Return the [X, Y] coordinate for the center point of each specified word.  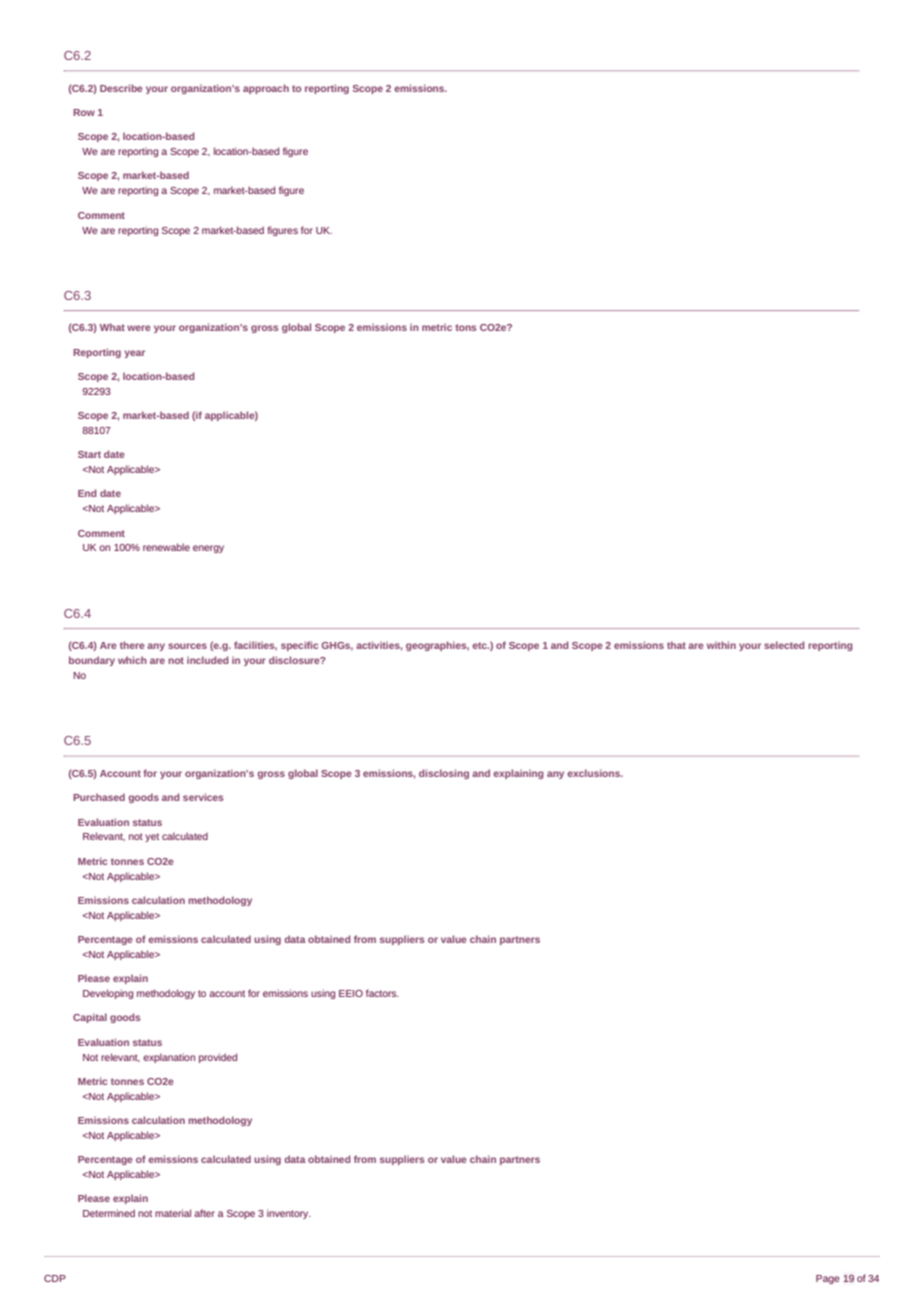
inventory [289, 1214]
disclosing [444, 774]
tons [466, 327]
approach [266, 89]
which [132, 660]
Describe [121, 88]
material [173, 1213]
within [721, 645]
